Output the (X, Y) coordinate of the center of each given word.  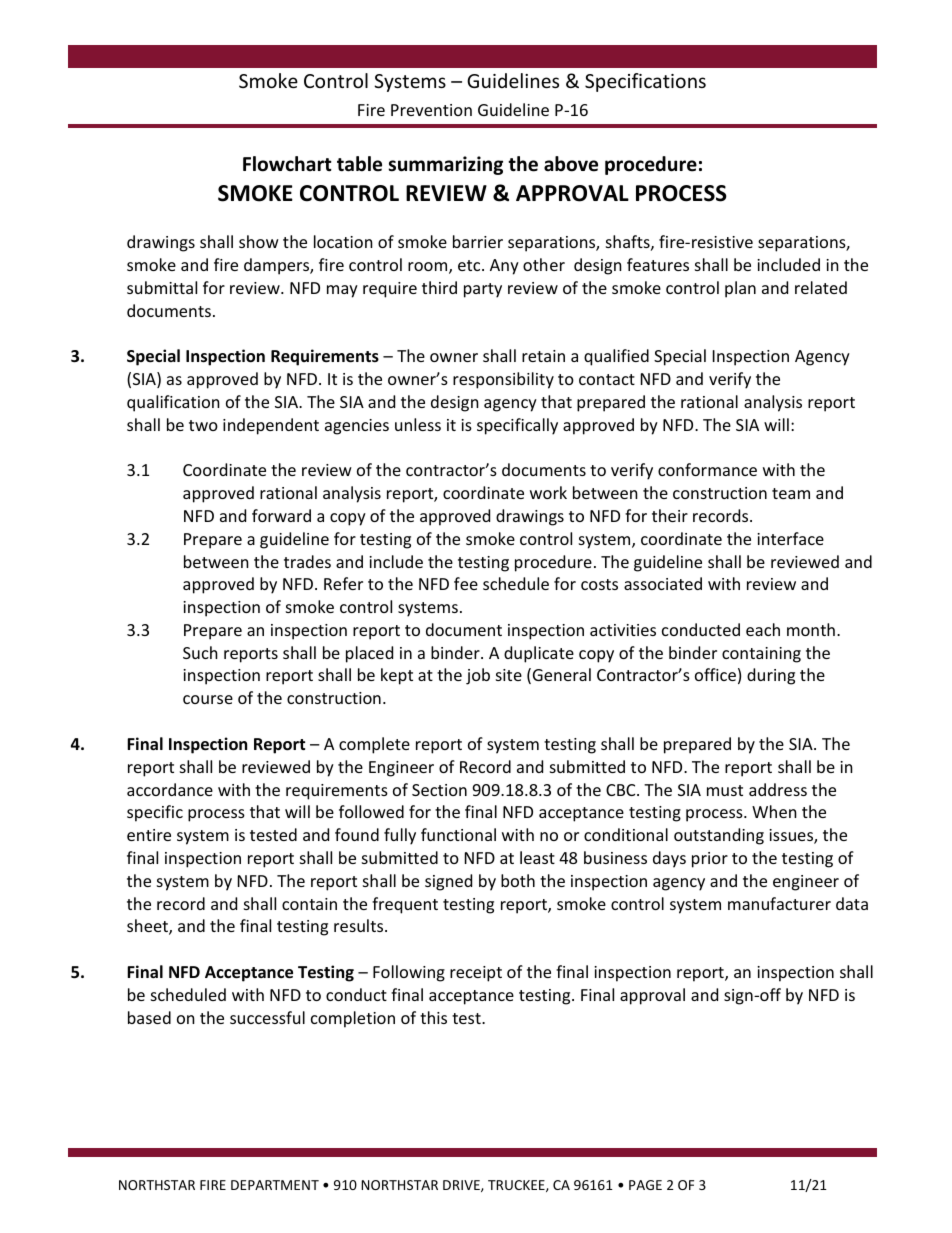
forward (281, 515)
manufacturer (779, 903)
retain (543, 356)
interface (790, 538)
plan (740, 289)
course (208, 699)
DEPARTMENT (275, 1185)
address (778, 789)
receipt (476, 974)
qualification (173, 403)
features (658, 264)
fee (466, 583)
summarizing (445, 165)
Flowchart (287, 164)
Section (439, 790)
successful (267, 1017)
